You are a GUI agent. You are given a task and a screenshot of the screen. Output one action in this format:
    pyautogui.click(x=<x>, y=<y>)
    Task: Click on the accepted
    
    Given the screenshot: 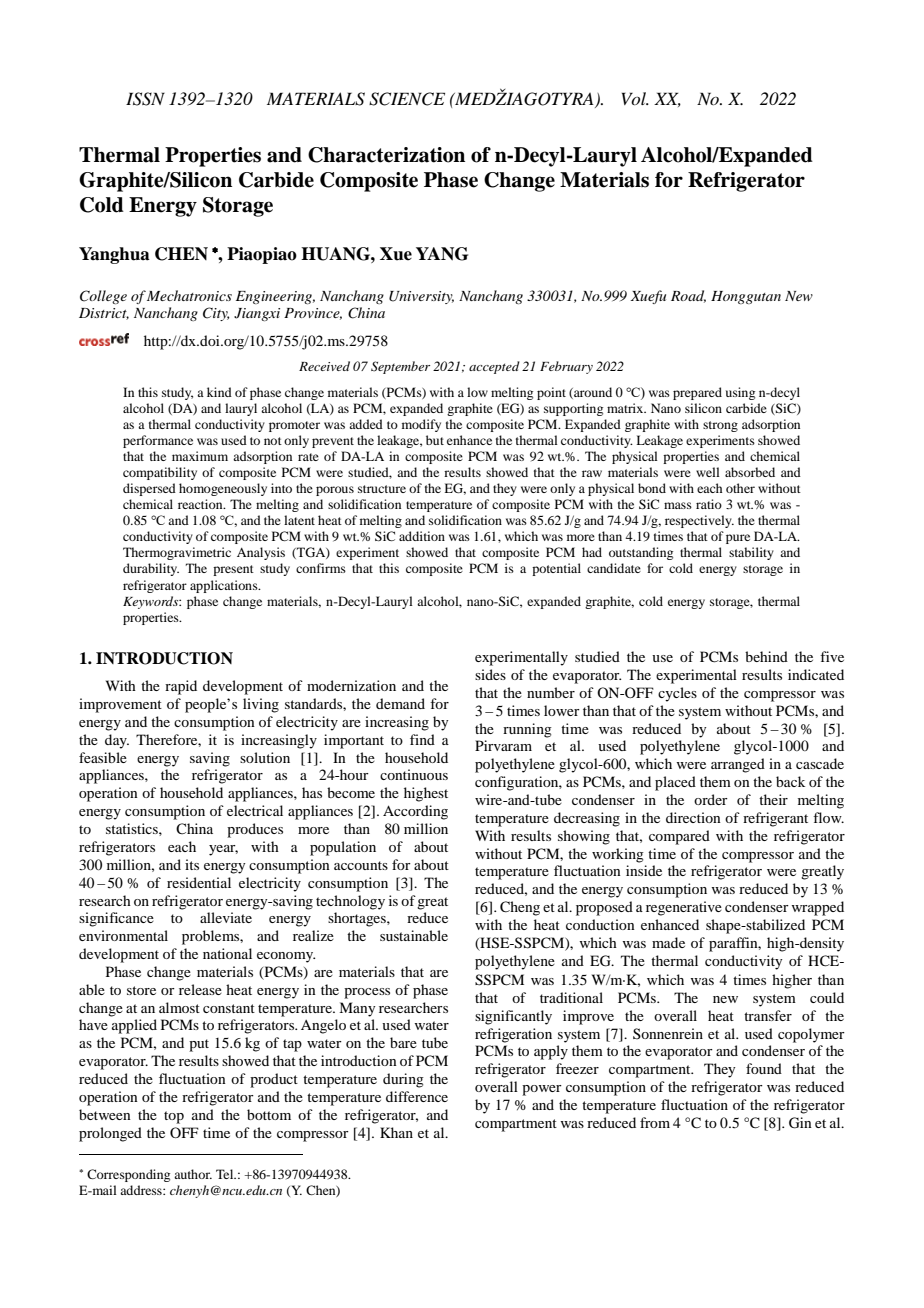 What is the action you would take?
    pyautogui.click(x=494, y=367)
